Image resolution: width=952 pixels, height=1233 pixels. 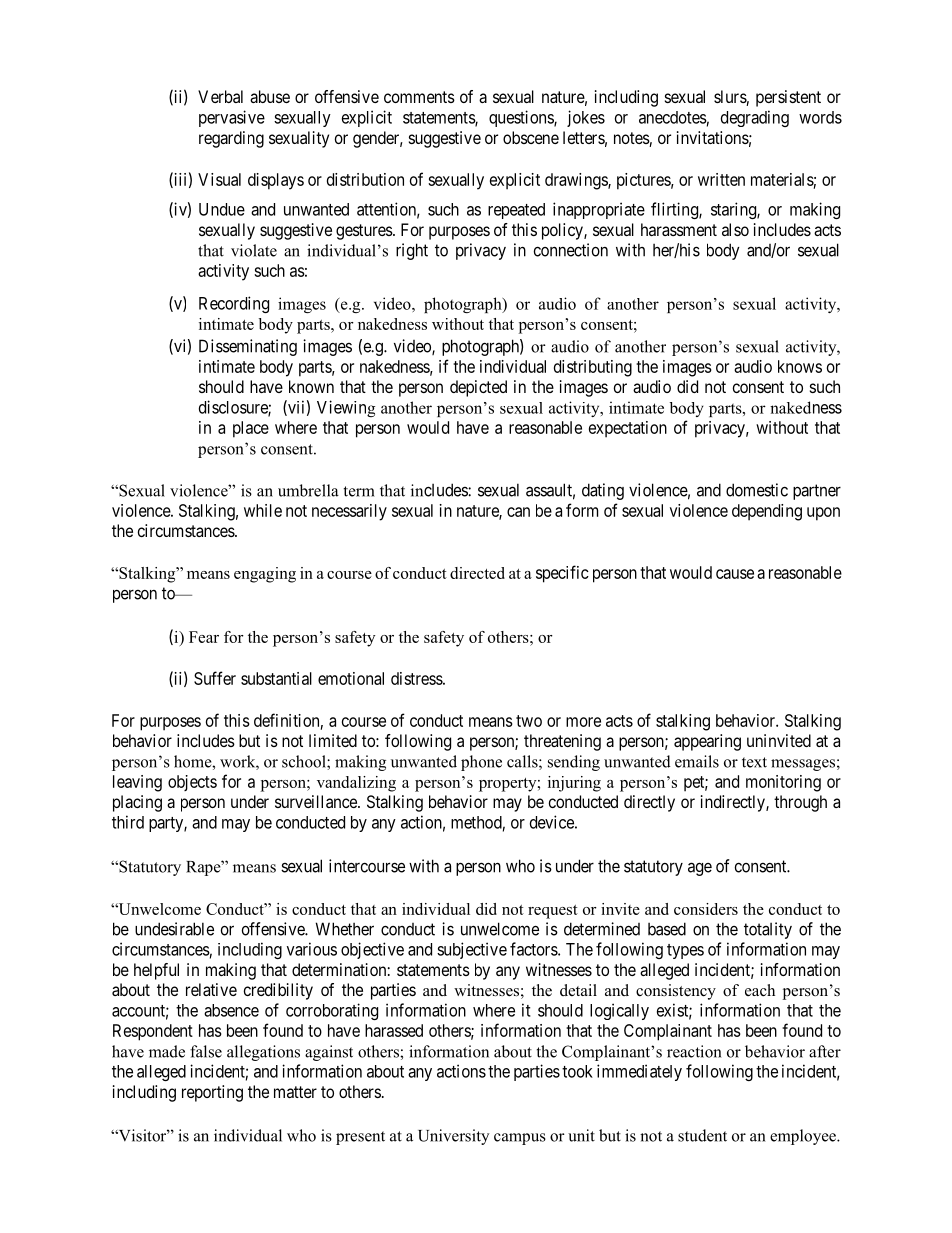 I want to click on depicted, so click(x=478, y=388).
